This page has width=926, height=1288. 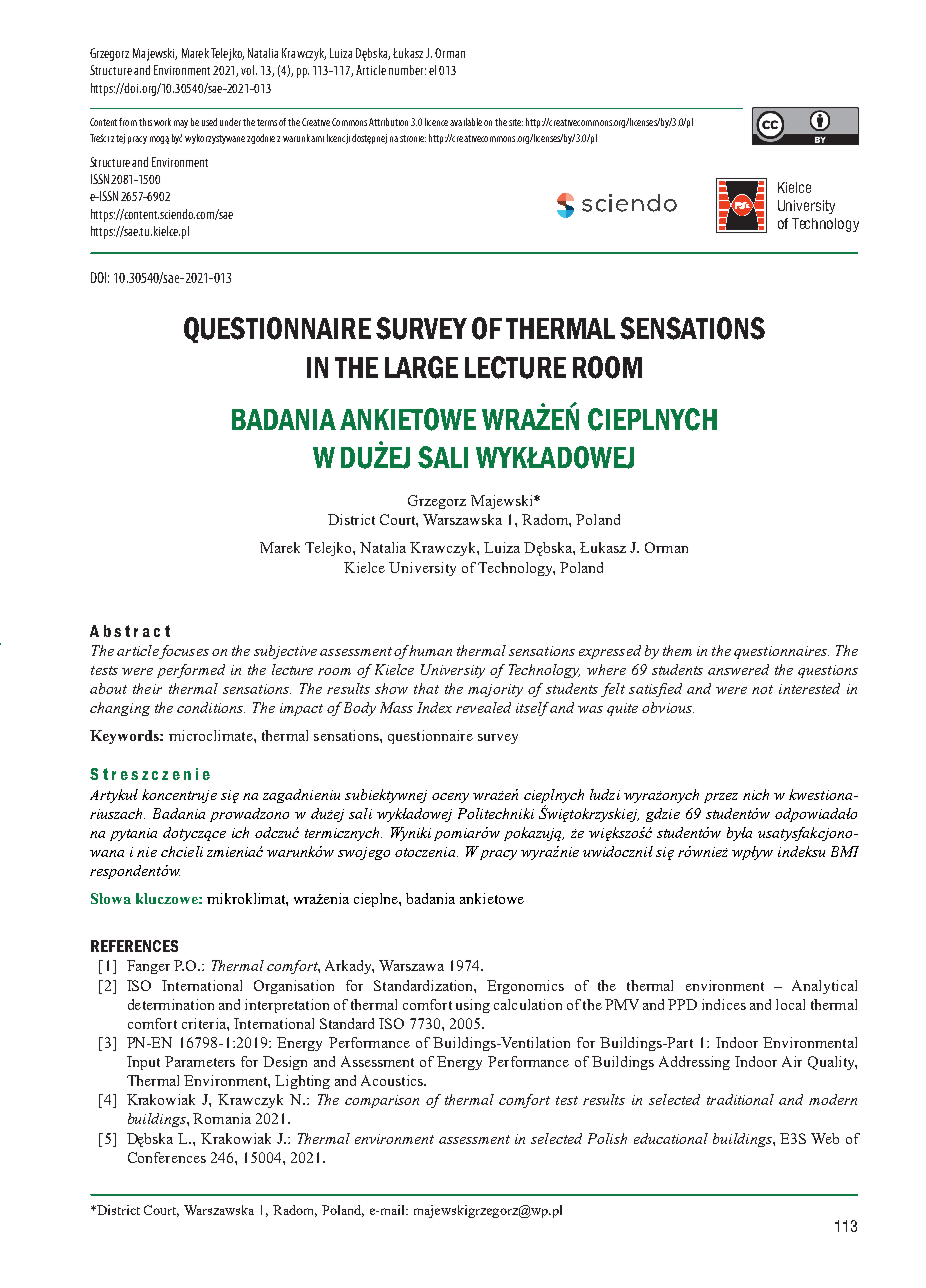 What do you see at coordinates (466, 122) in the page?
I see `available` at bounding box center [466, 122].
